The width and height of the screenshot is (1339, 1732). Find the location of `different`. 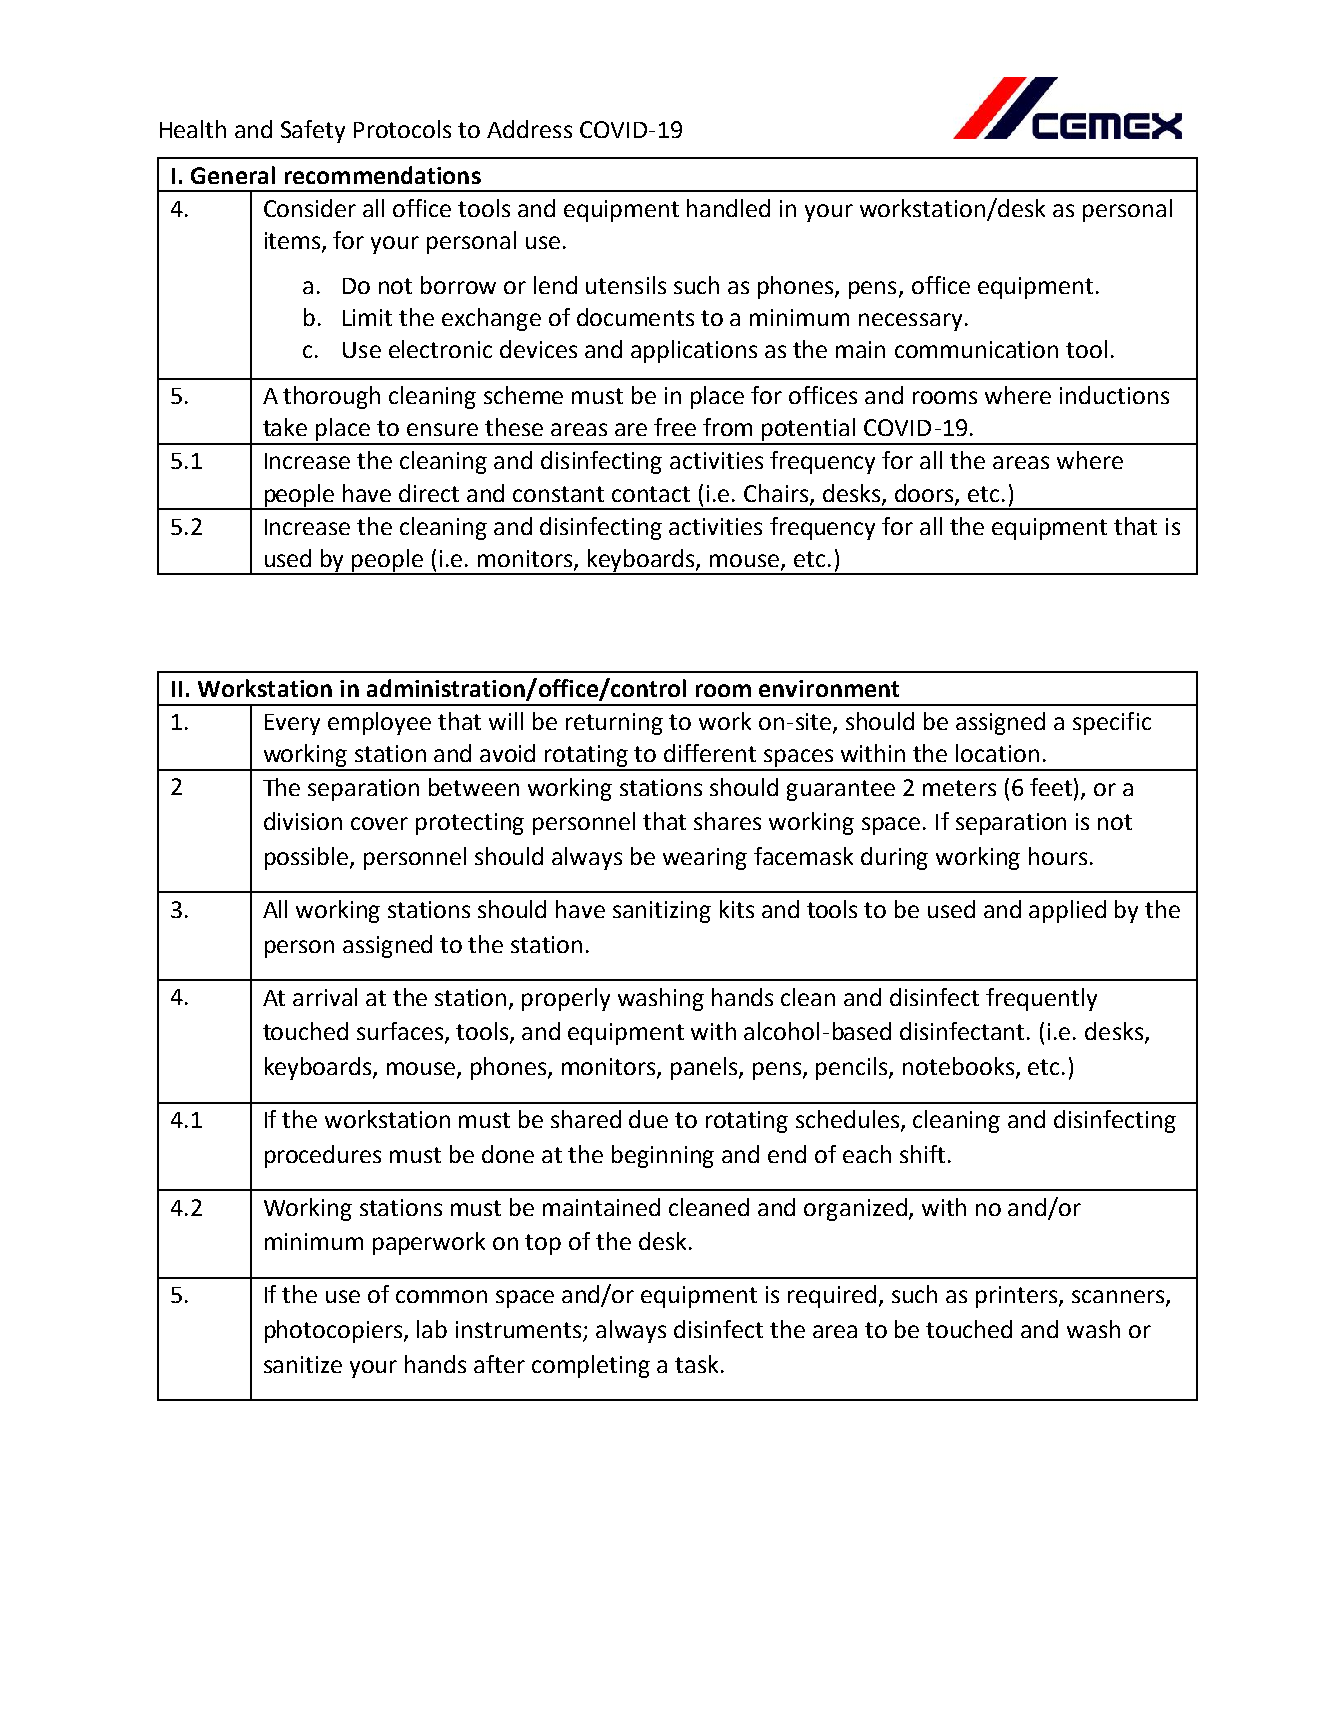

different is located at coordinates (710, 753).
